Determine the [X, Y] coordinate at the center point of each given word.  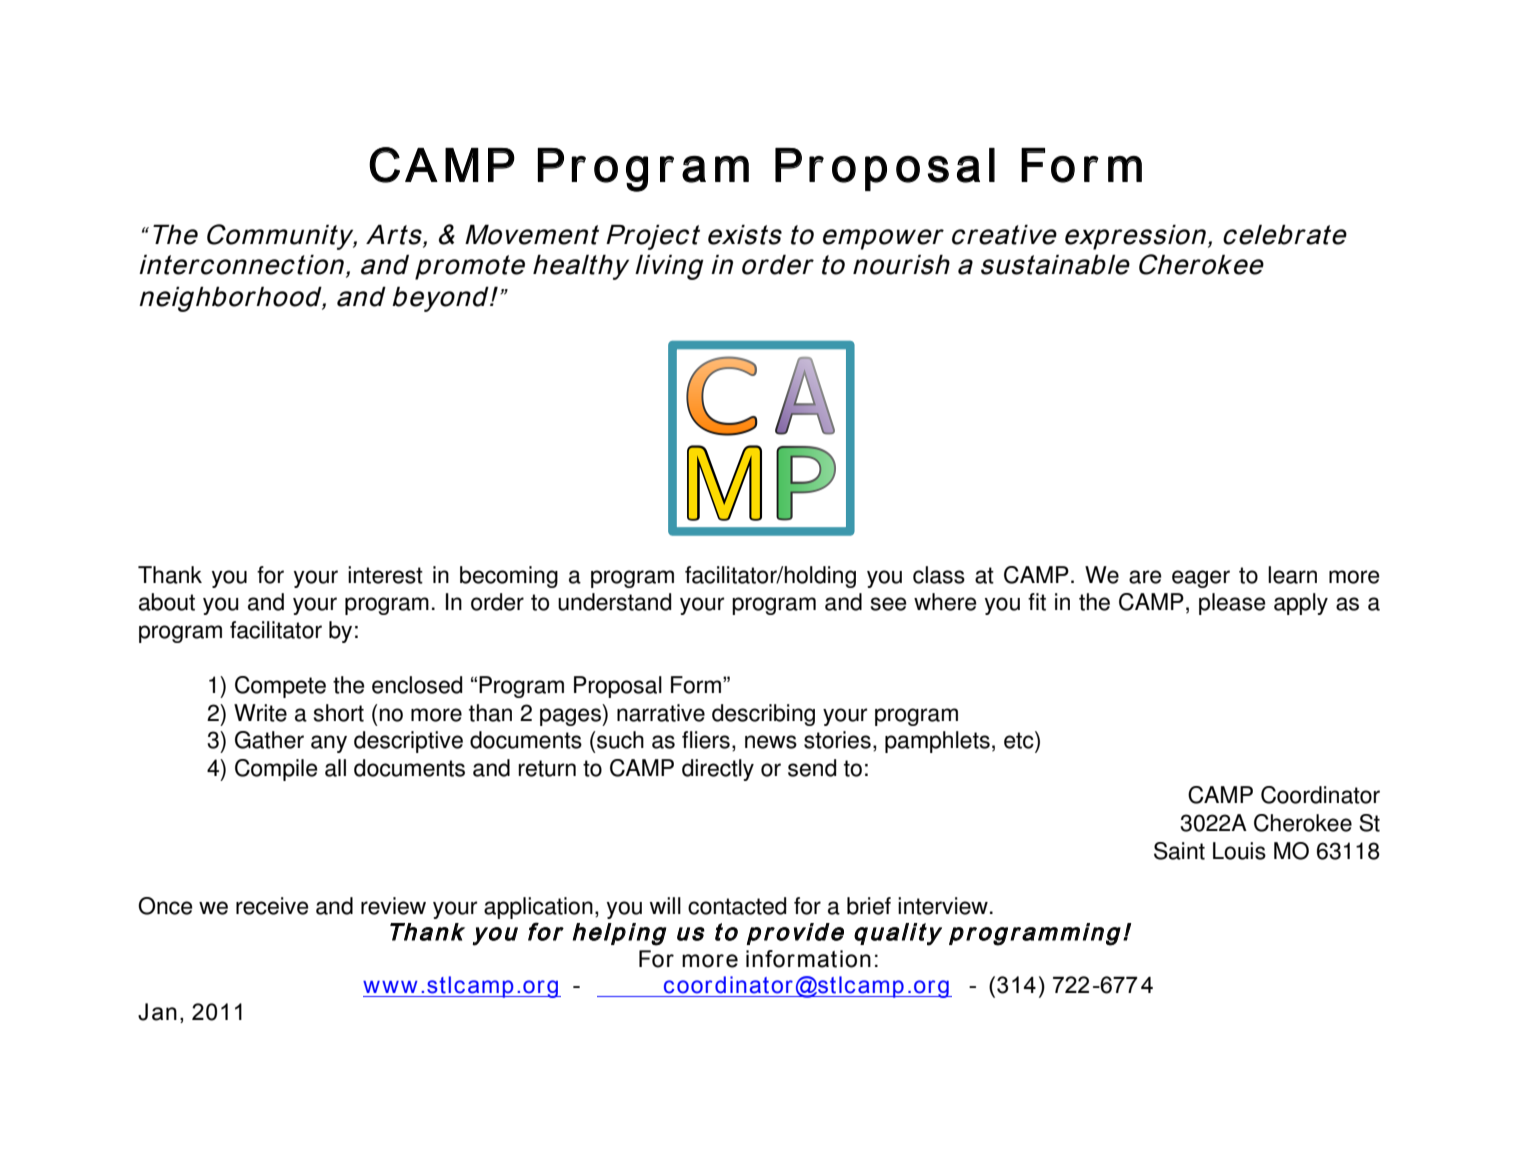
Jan [157, 1012]
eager [1201, 579]
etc [1020, 740]
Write [260, 713]
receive [272, 906]
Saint [1179, 851]
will [665, 905]
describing [763, 715]
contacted [737, 906]
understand [614, 602]
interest [385, 575]
